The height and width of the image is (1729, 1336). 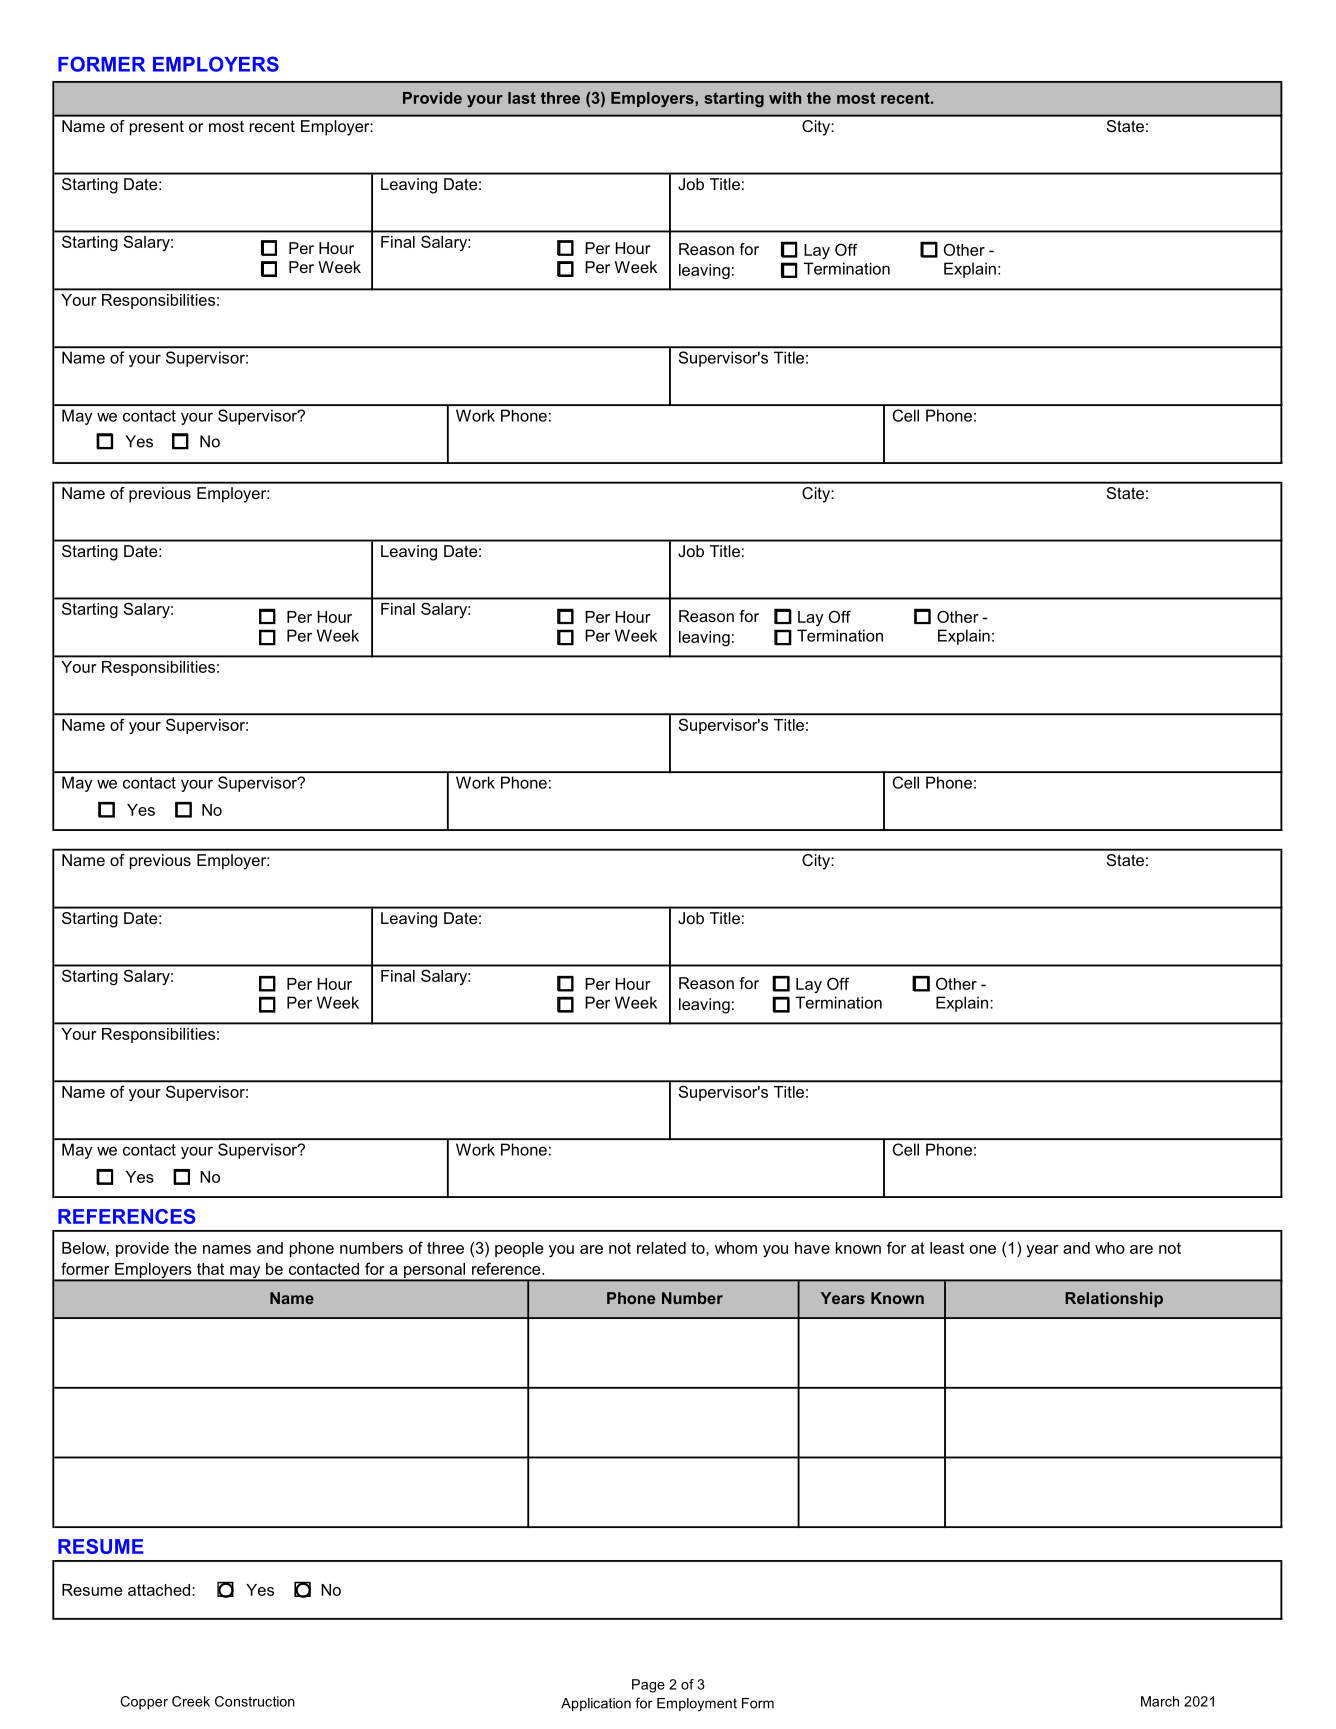 What do you see at coordinates (1160, 1701) in the image?
I see `March` at bounding box center [1160, 1701].
